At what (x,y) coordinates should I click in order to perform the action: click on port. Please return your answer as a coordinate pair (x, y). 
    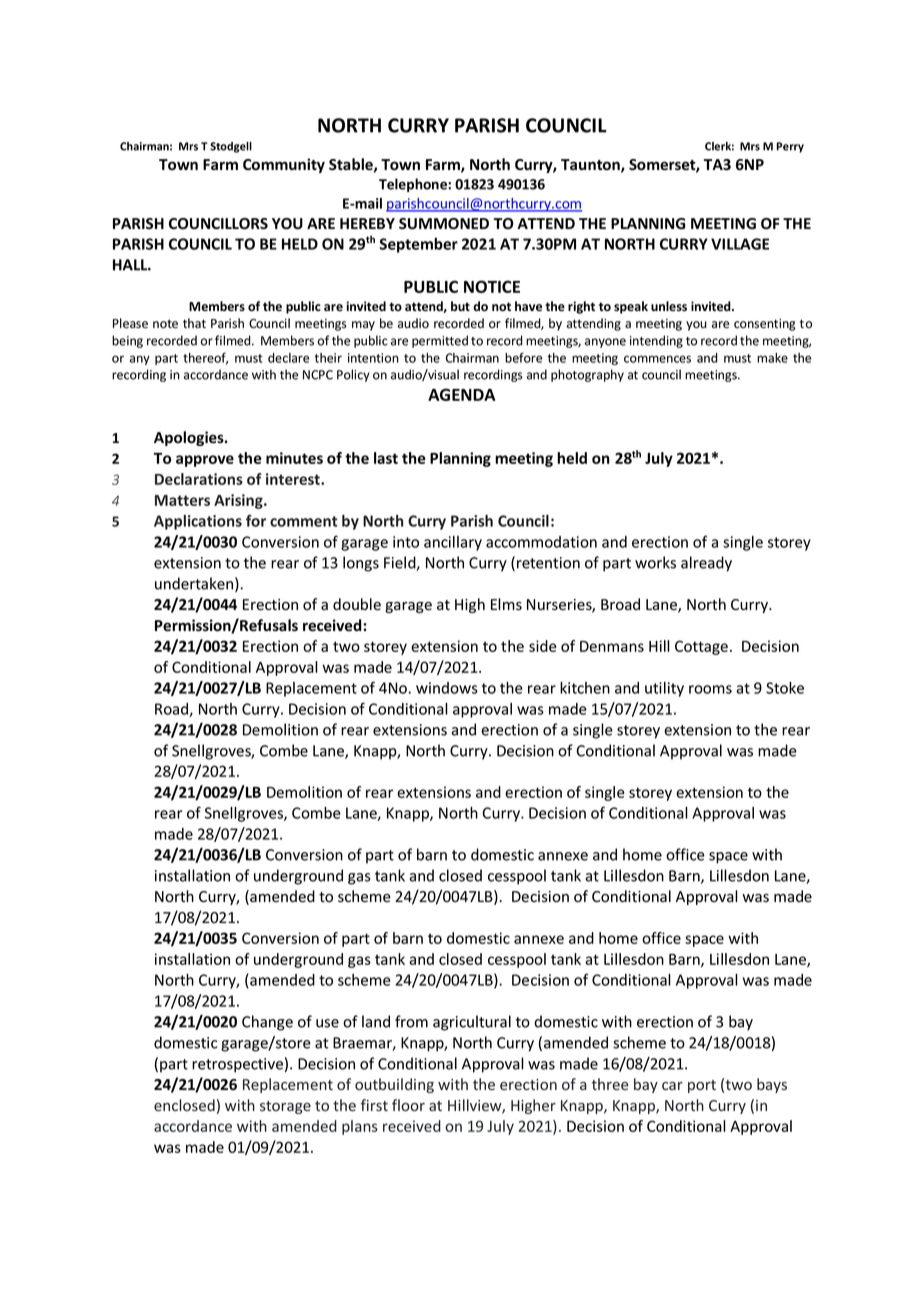
    Looking at the image, I should click on (702, 1086).
